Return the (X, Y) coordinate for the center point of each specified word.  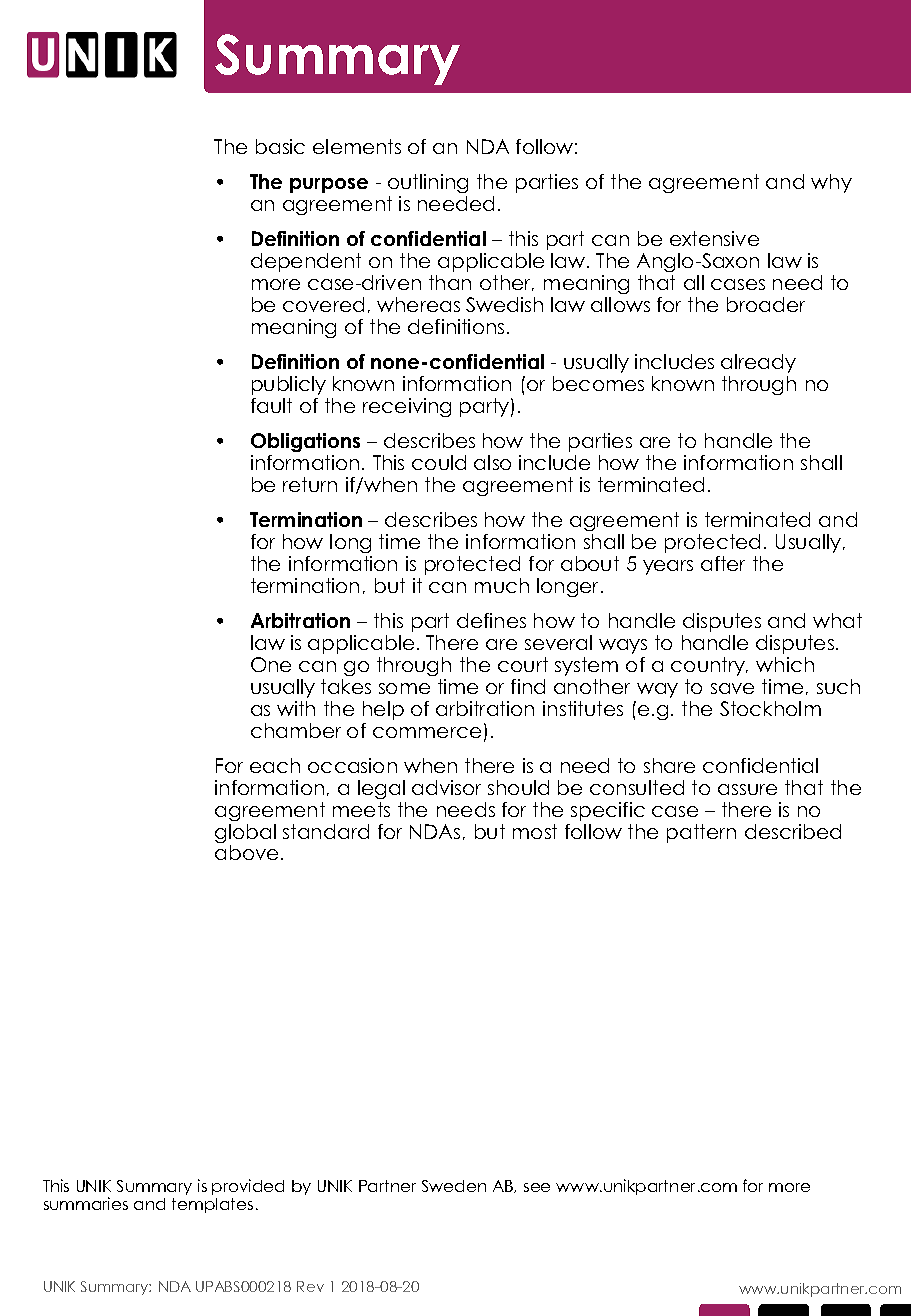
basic (280, 146)
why (831, 183)
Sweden (454, 1186)
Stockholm (770, 708)
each (275, 765)
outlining (428, 183)
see (537, 1187)
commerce (427, 732)
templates (212, 1205)
